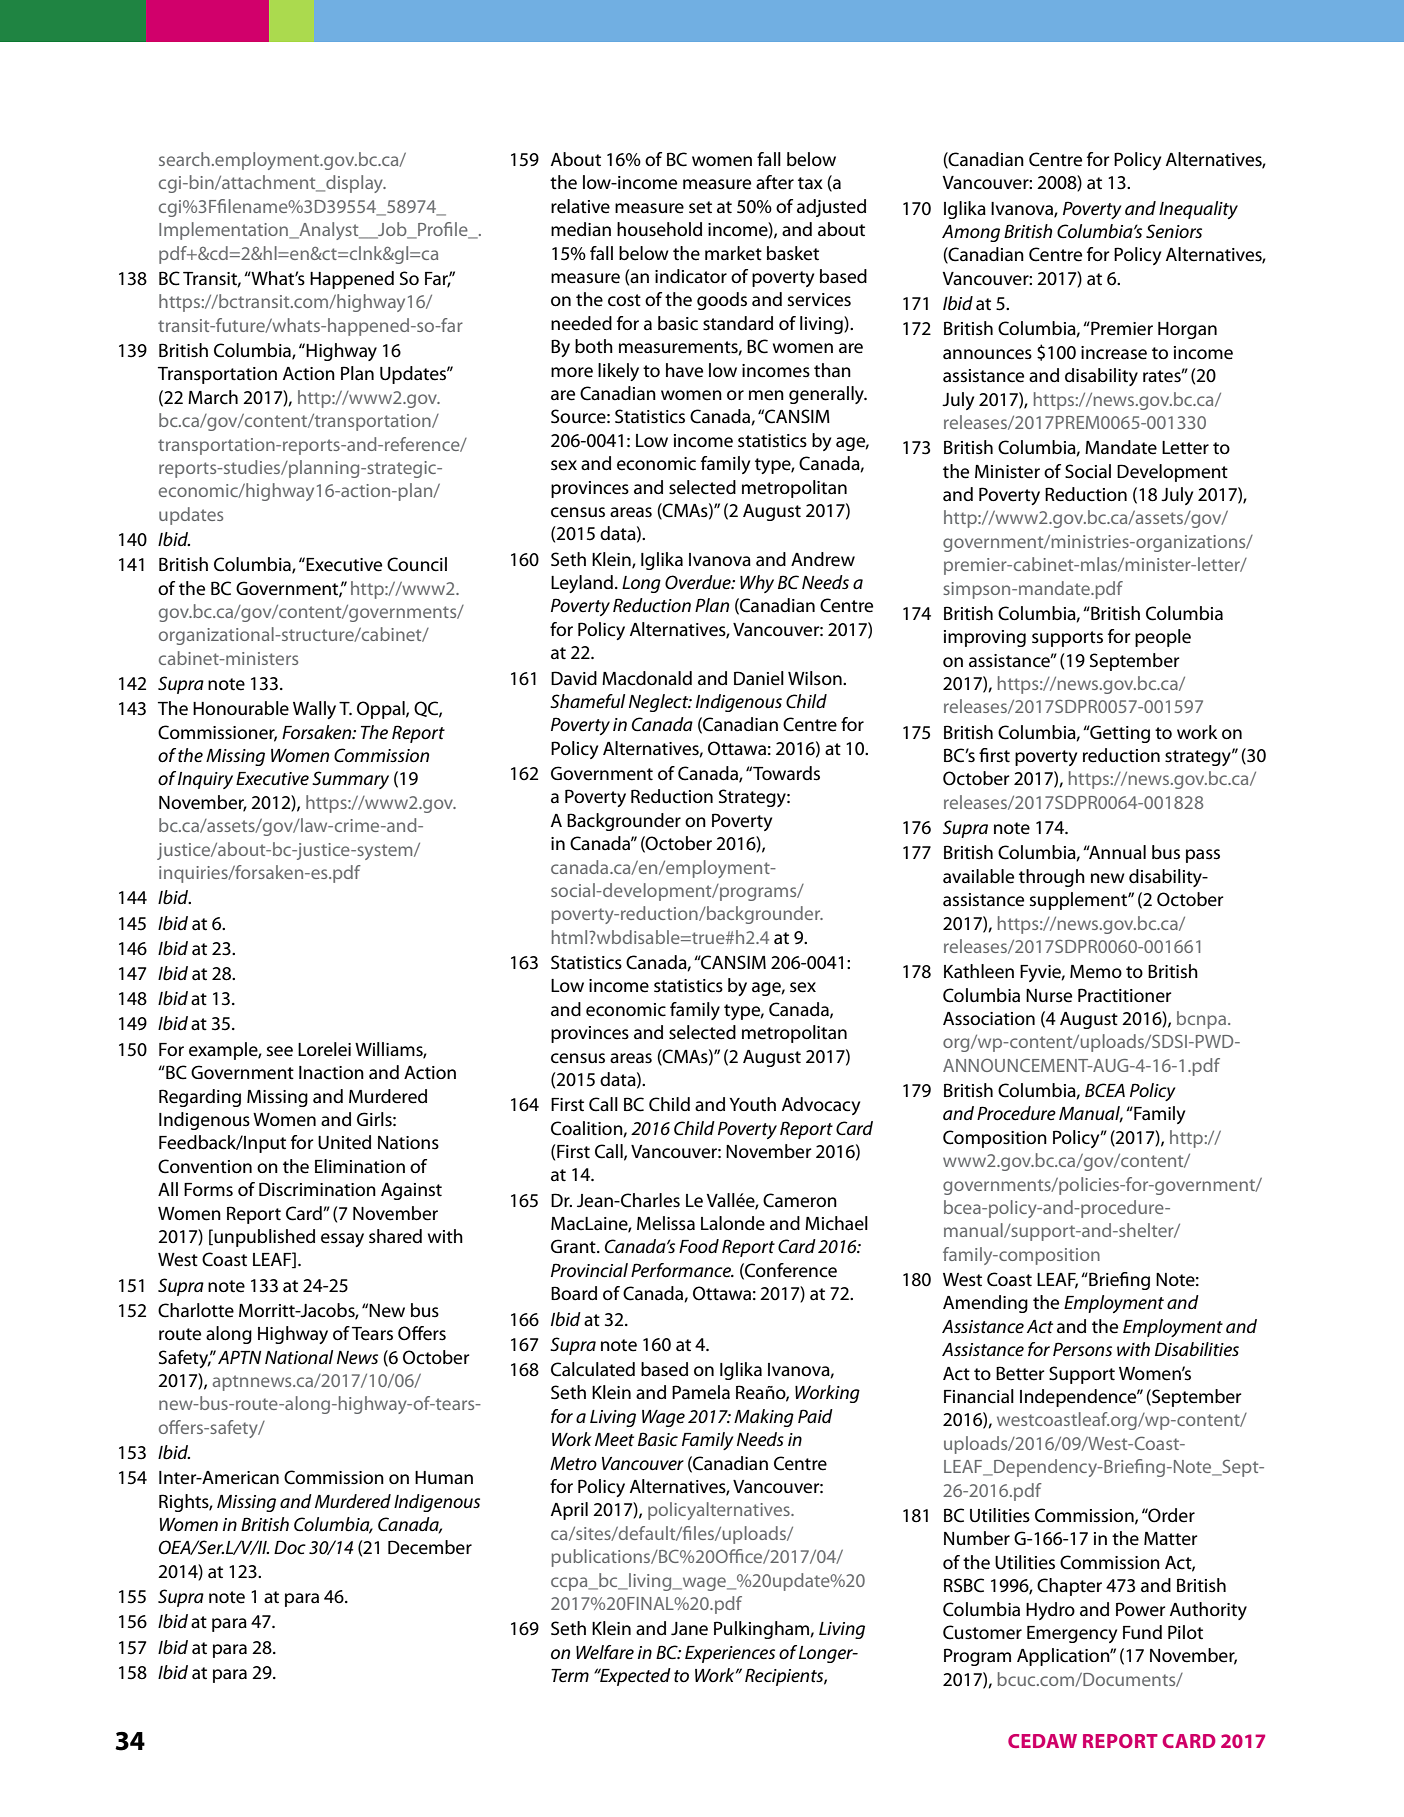 The width and height of the screenshot is (1404, 1817). Describe the element at coordinates (1072, 1634) in the screenshot. I see `Emergency` at that location.
